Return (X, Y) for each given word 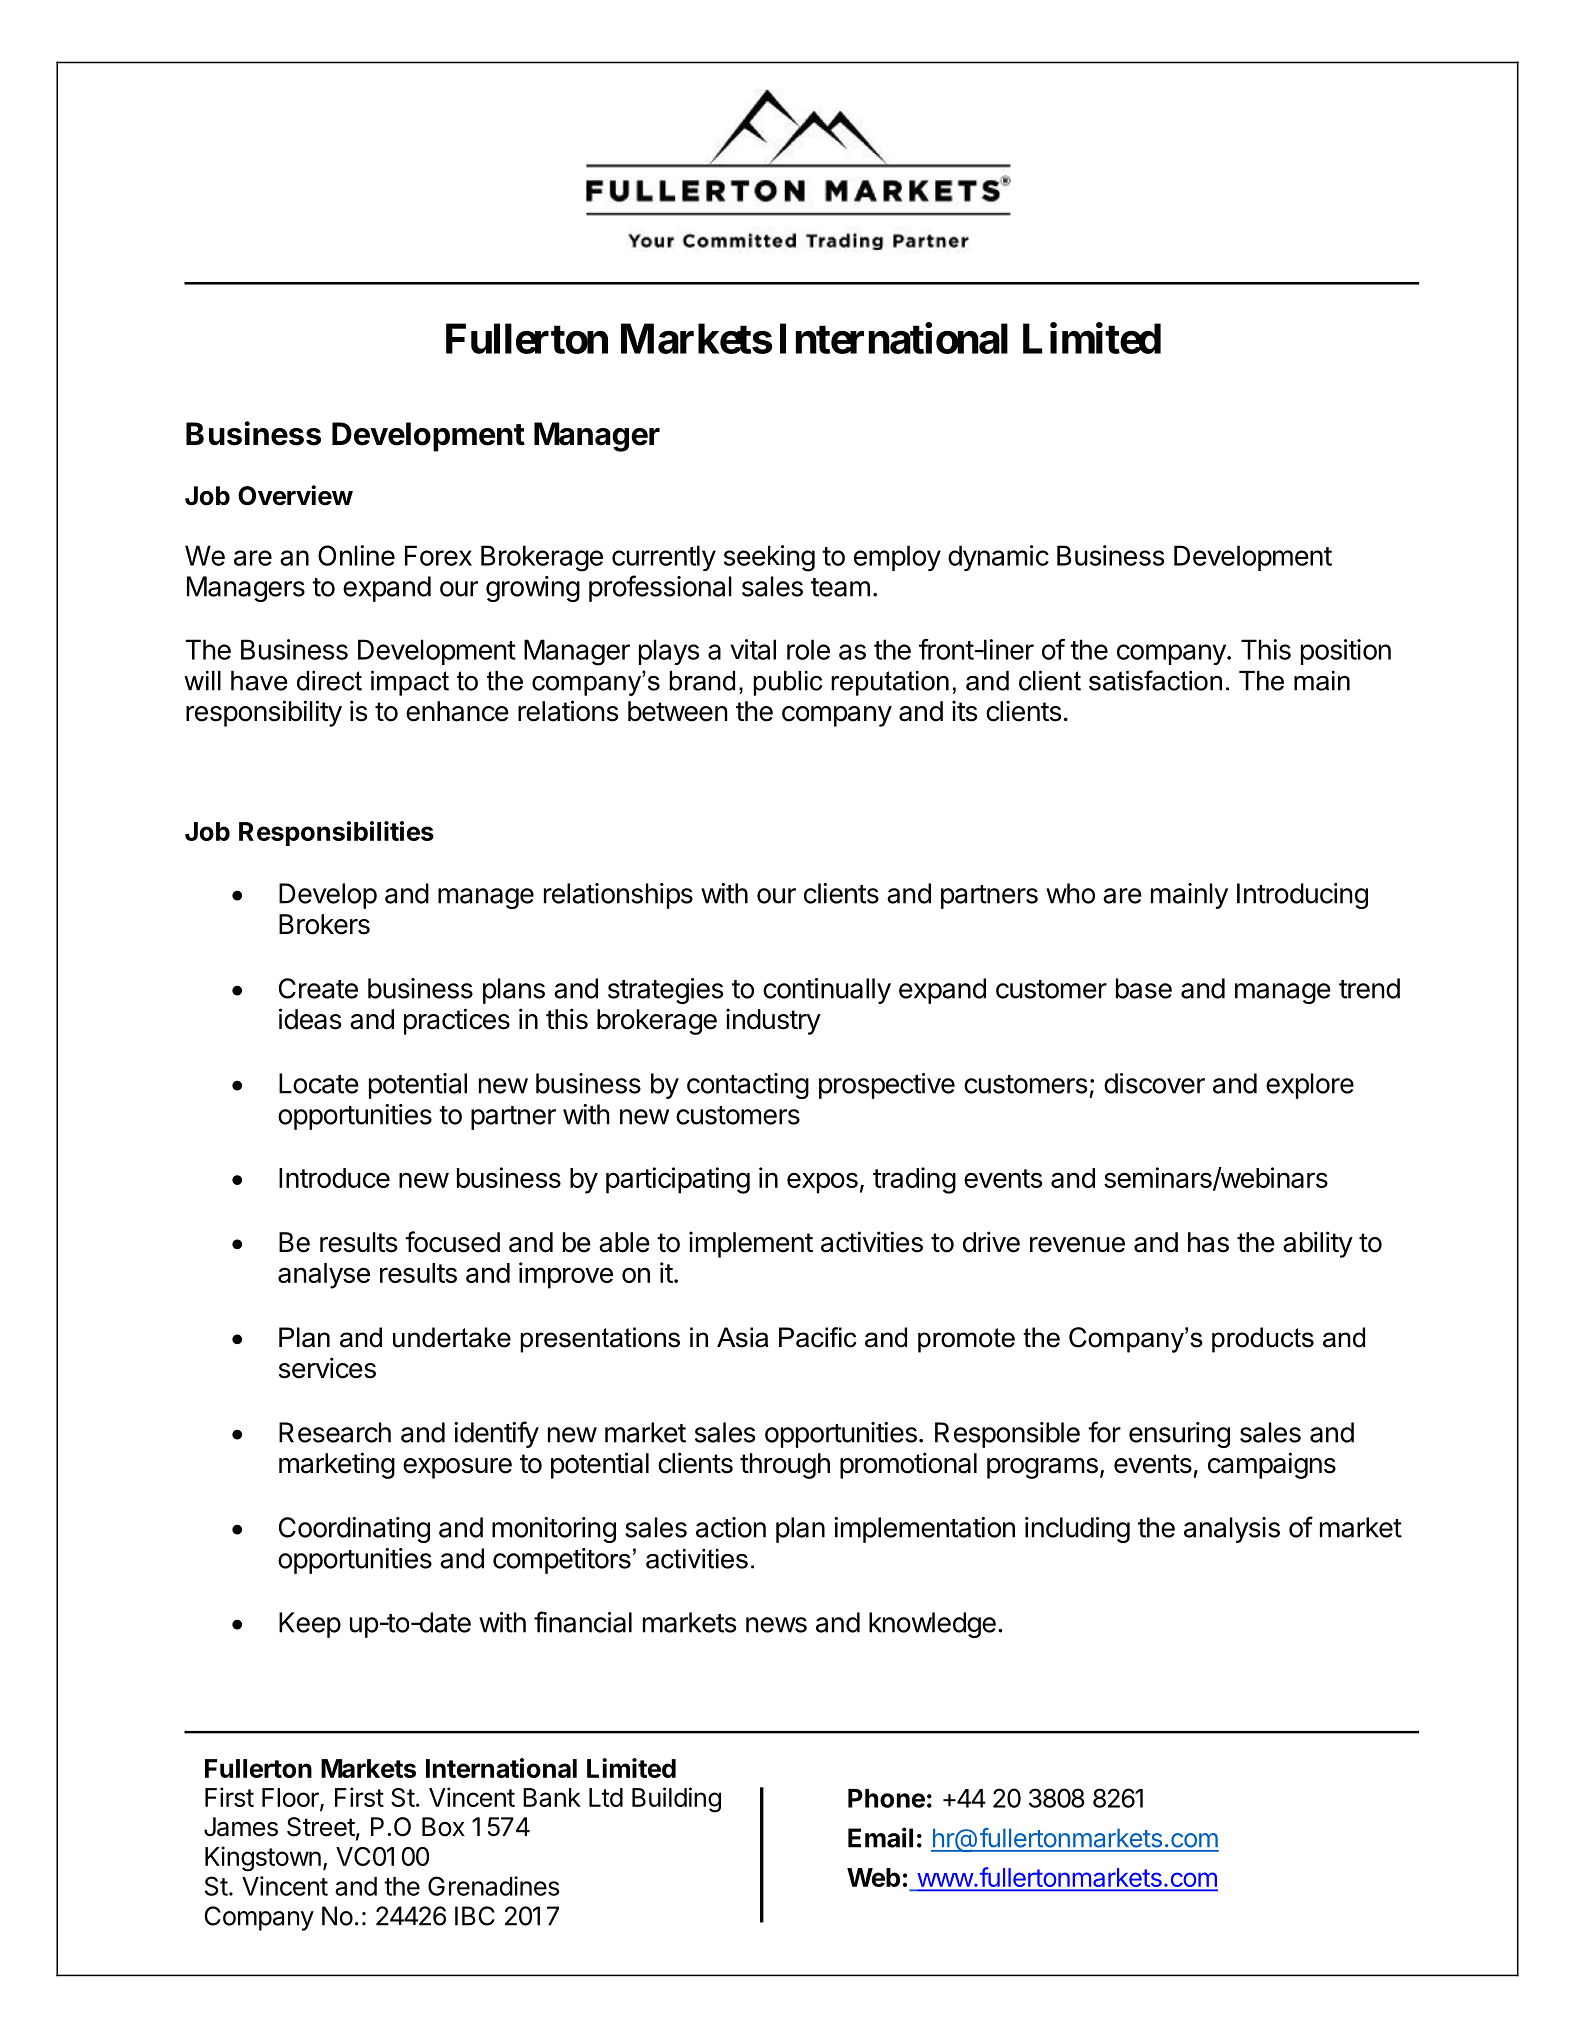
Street (321, 1827)
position (1346, 652)
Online (356, 555)
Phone (886, 1798)
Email (880, 1837)
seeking (769, 558)
